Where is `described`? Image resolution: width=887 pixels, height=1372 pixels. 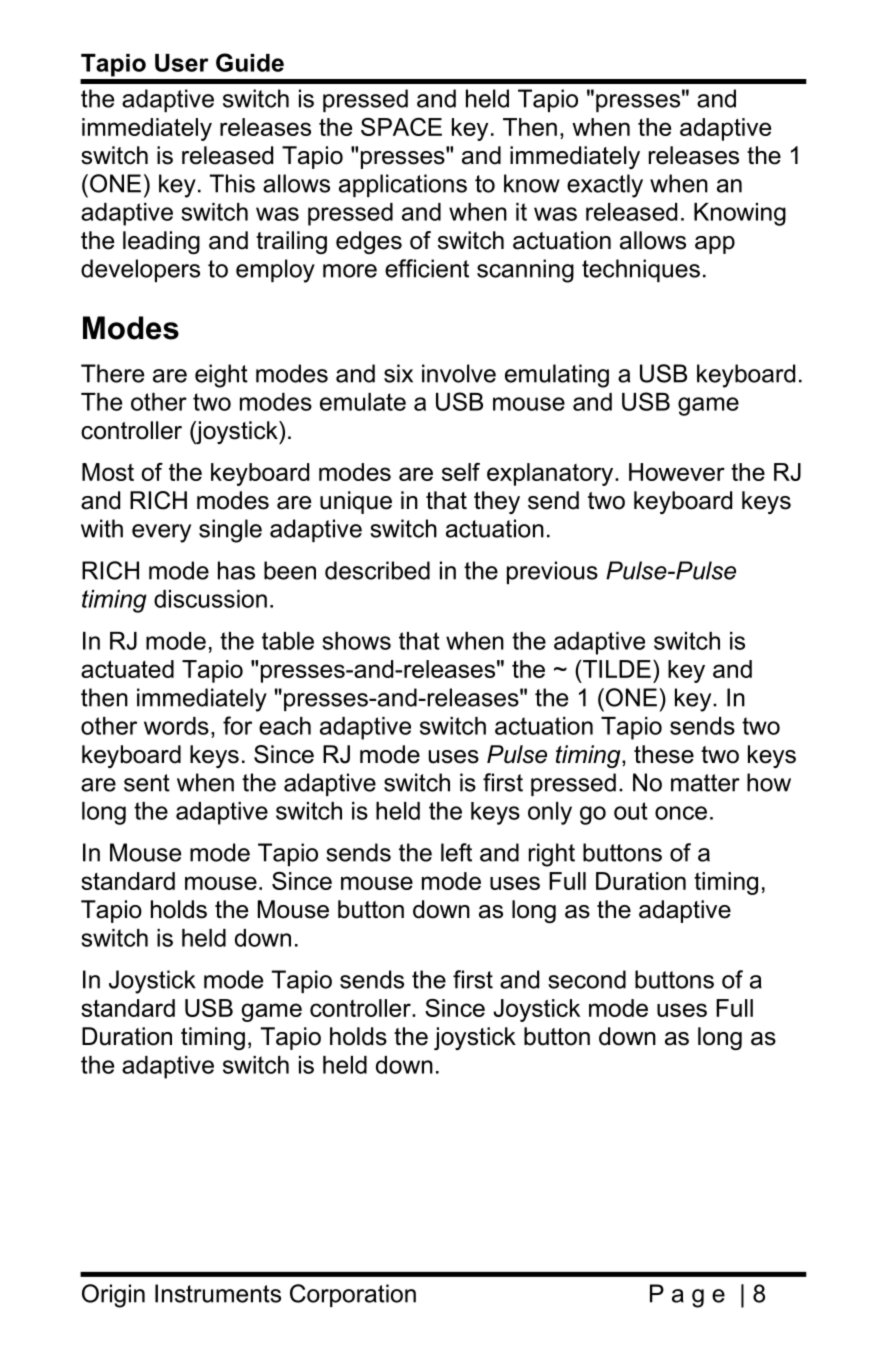 described is located at coordinates (377, 570).
